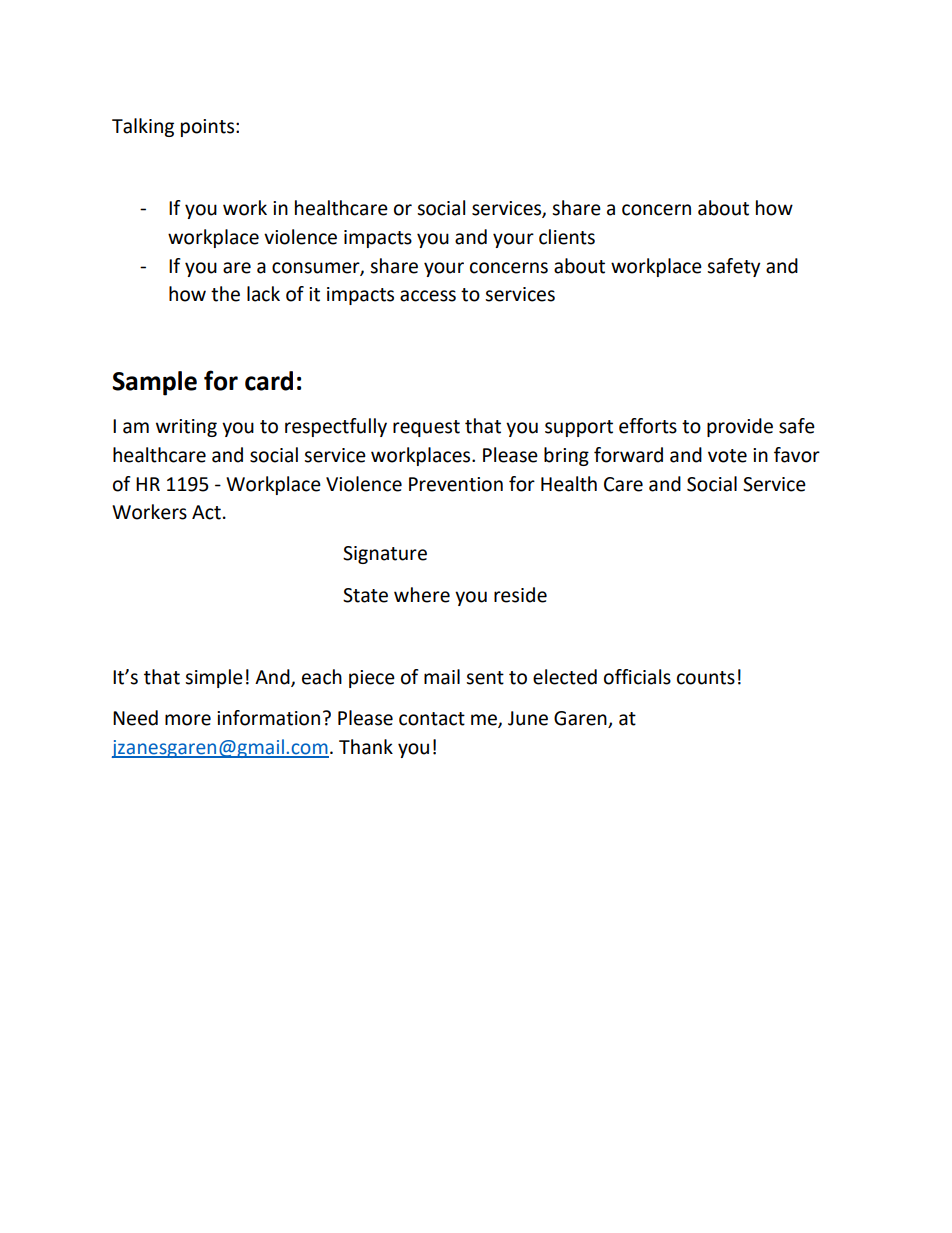 The width and height of the screenshot is (952, 1233). What do you see at coordinates (143, 127) in the screenshot?
I see `Talking` at bounding box center [143, 127].
